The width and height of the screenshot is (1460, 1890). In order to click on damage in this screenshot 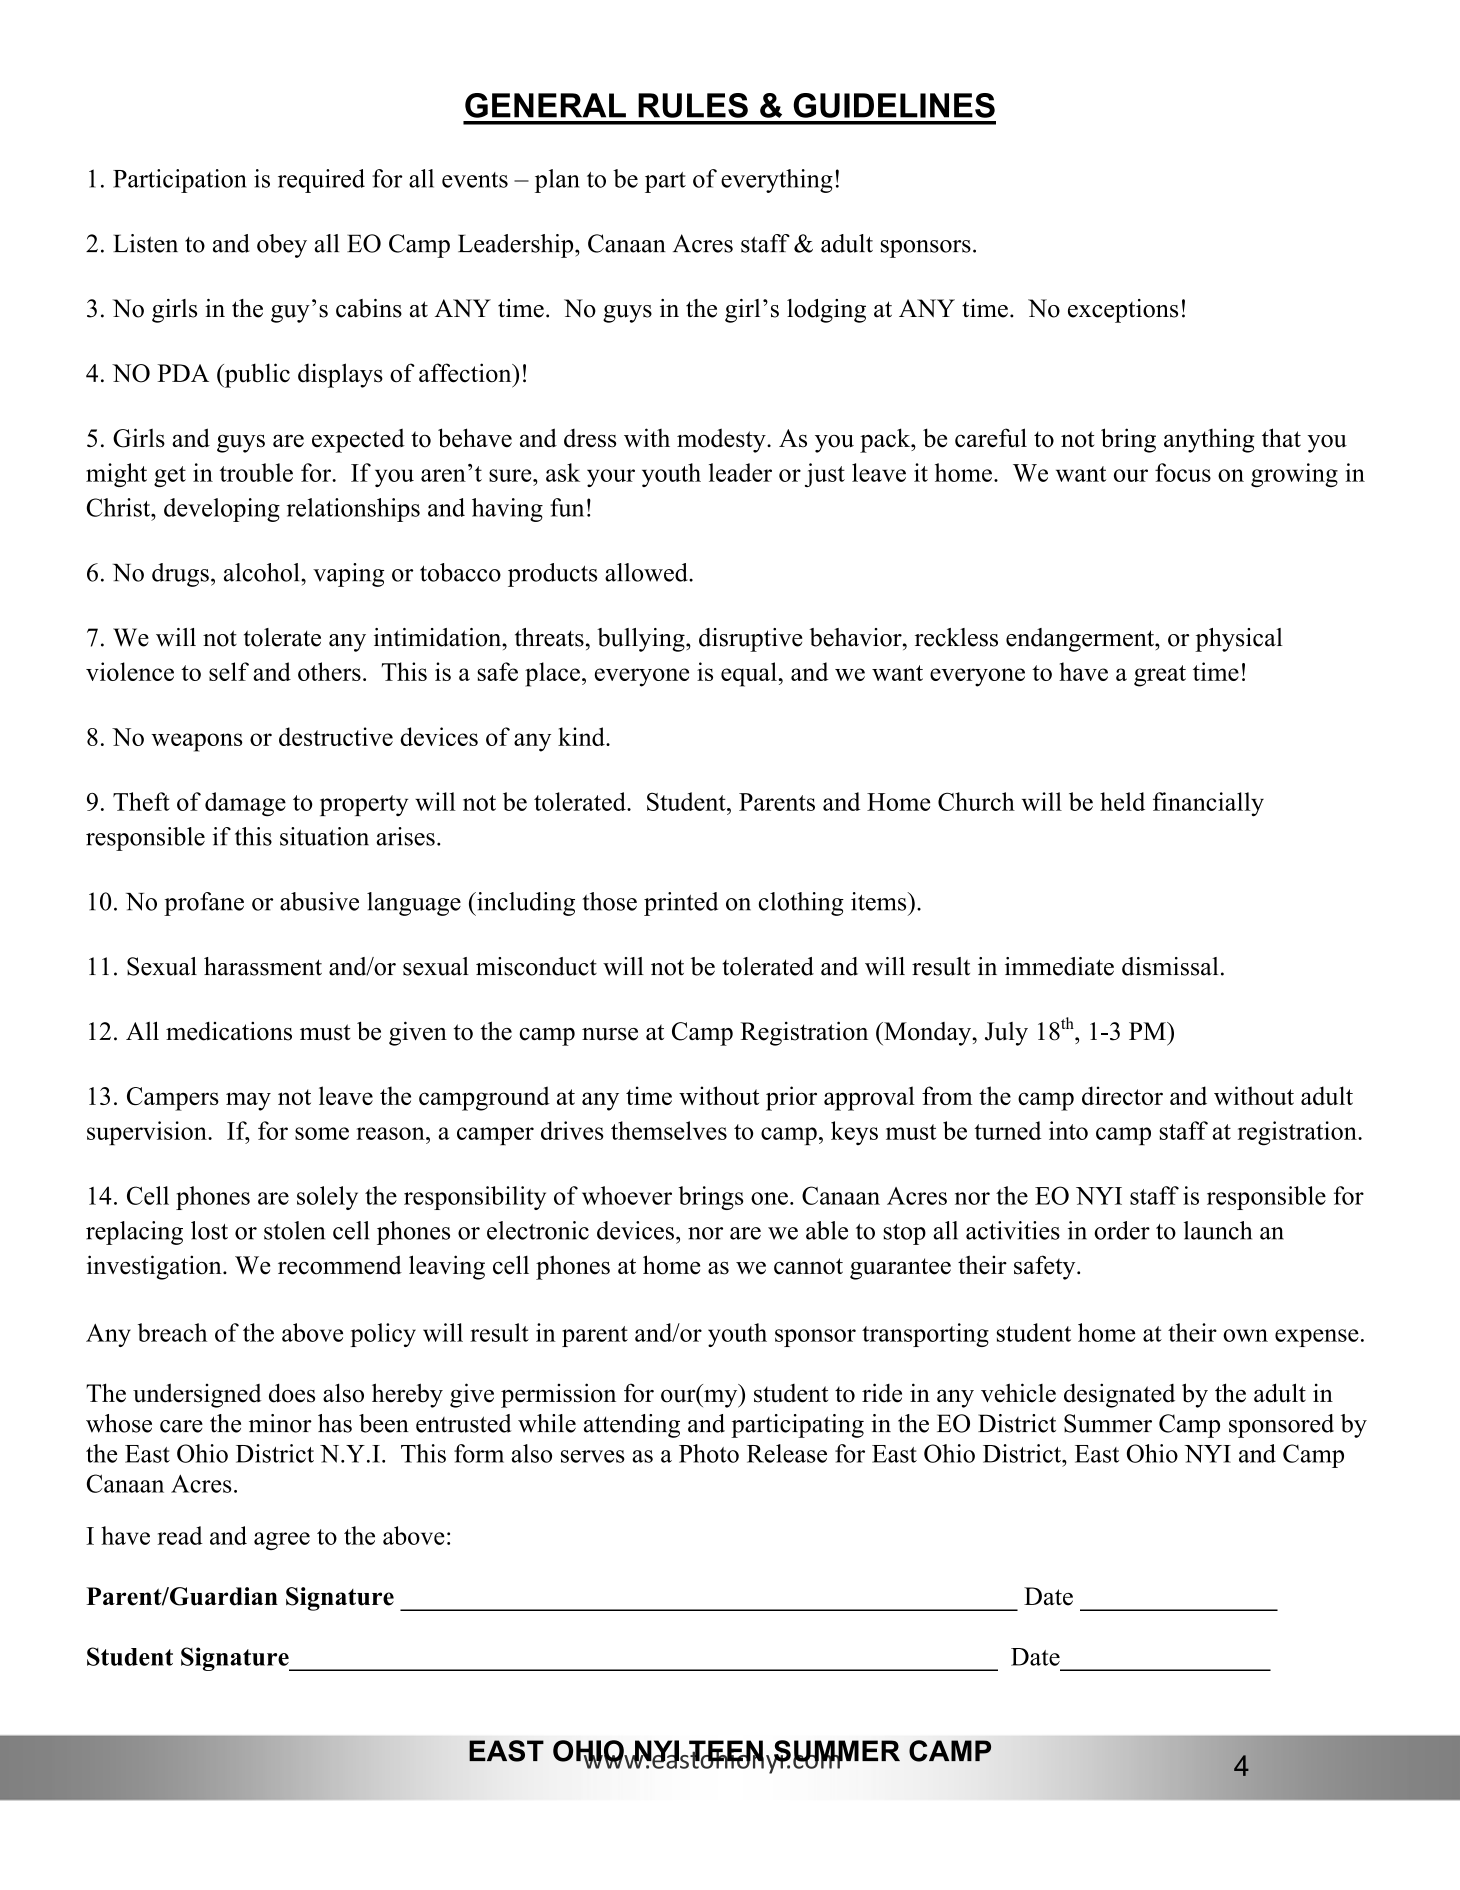, I will do `click(245, 804)`.
